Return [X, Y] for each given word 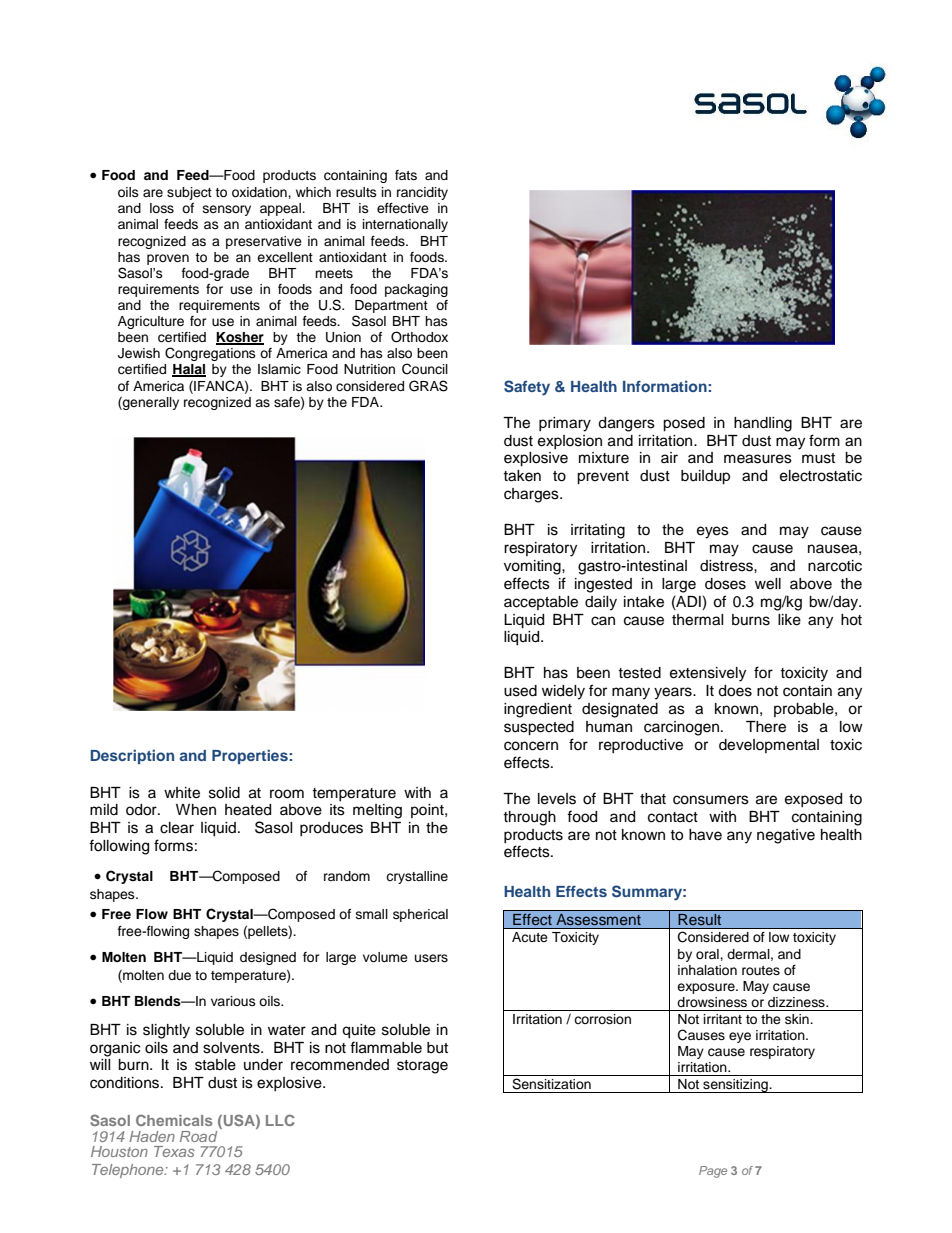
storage [422, 1067]
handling [763, 424]
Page [713, 1172]
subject [189, 193]
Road [198, 1136]
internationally [405, 225]
